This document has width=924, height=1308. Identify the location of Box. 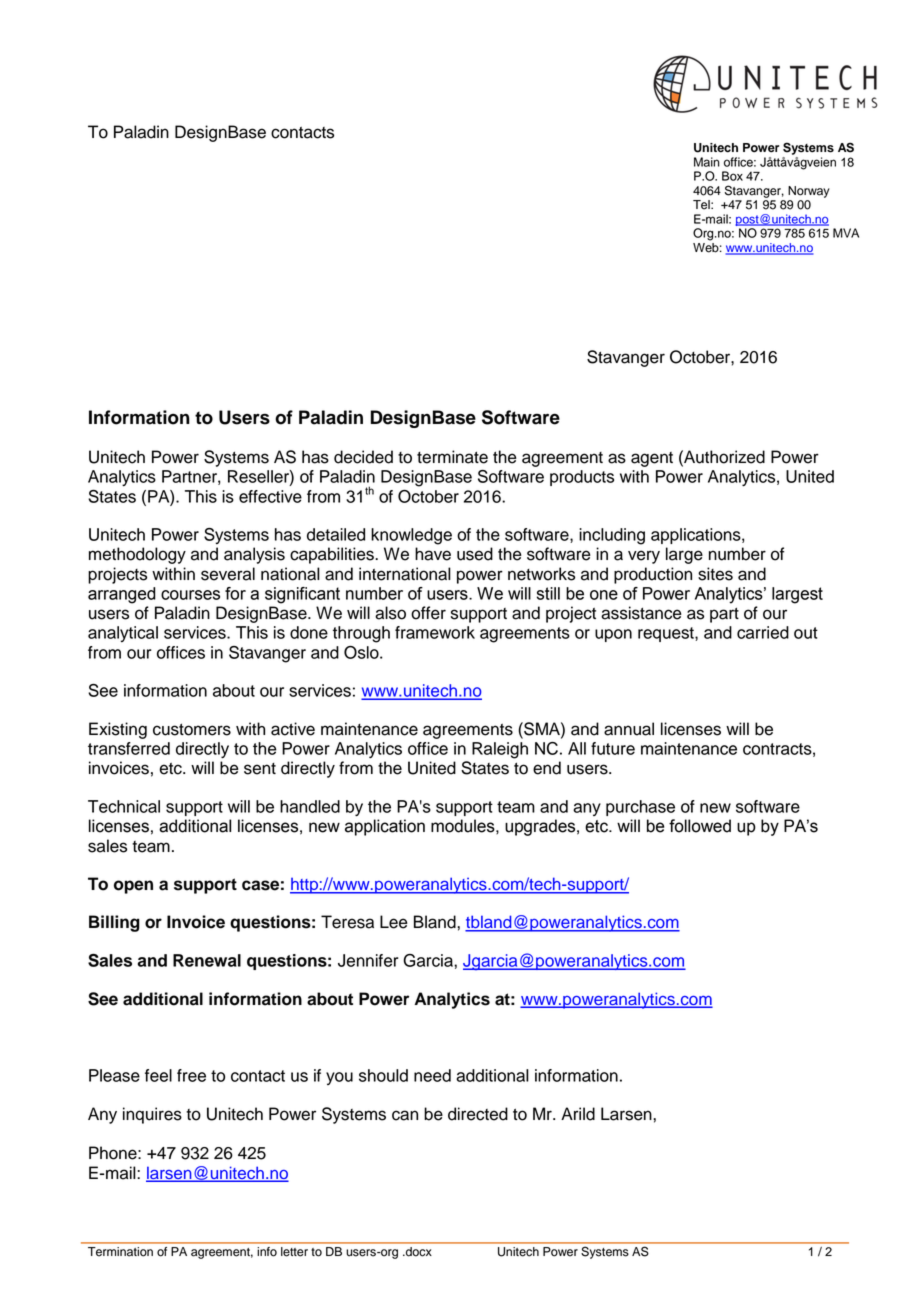
(732, 176).
